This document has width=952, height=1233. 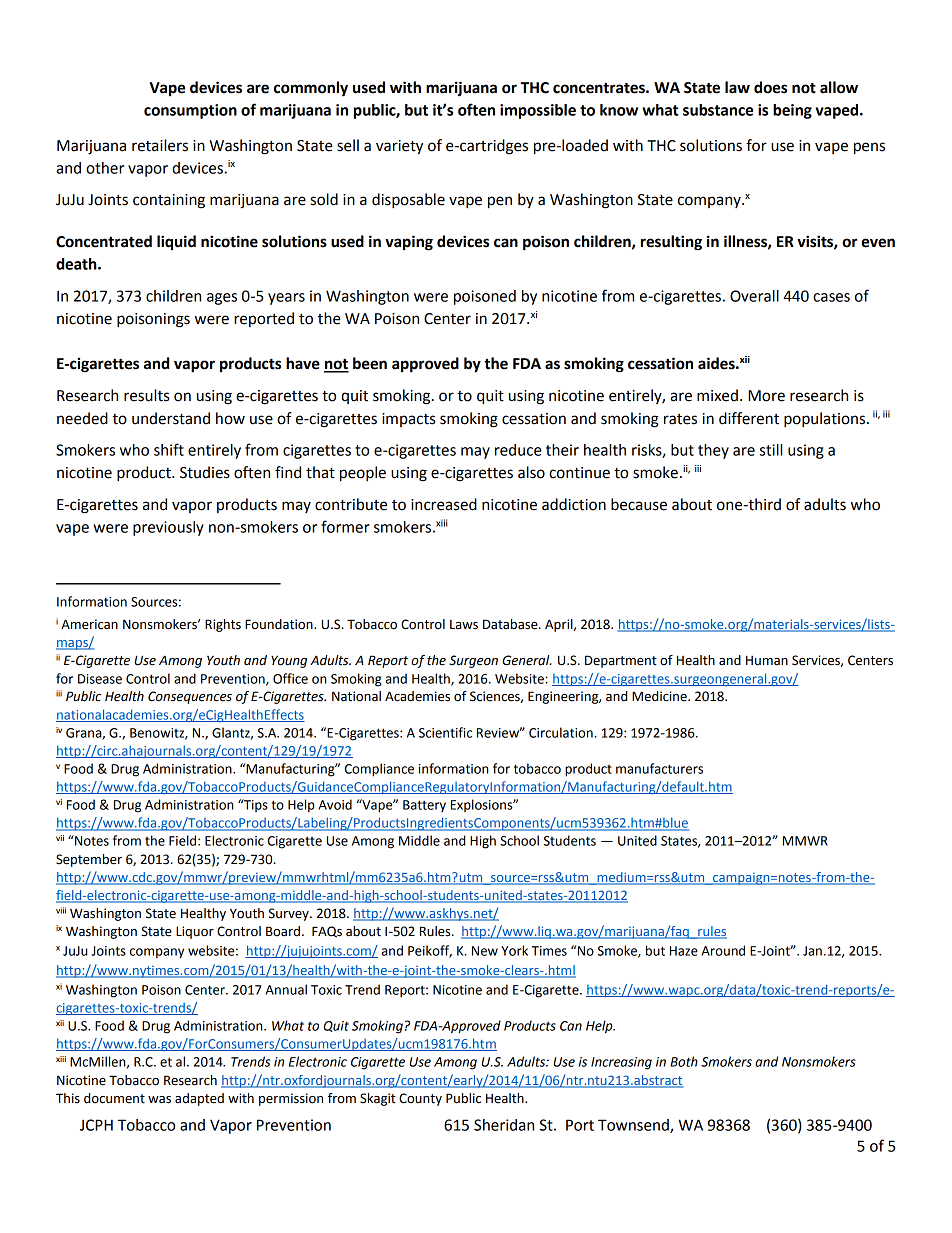 I want to click on Human, so click(x=767, y=660).
